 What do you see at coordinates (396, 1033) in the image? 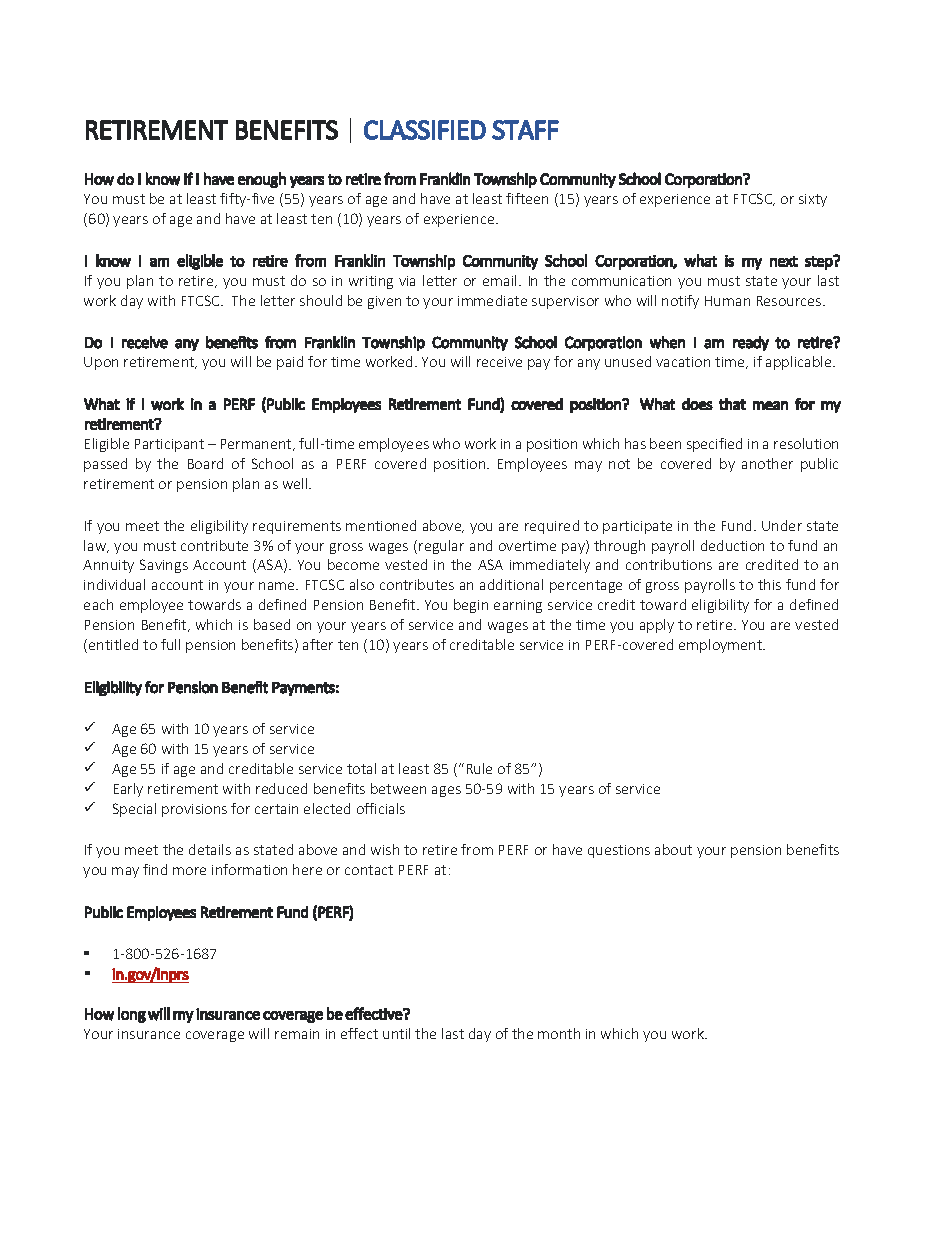
I see `until` at bounding box center [396, 1033].
